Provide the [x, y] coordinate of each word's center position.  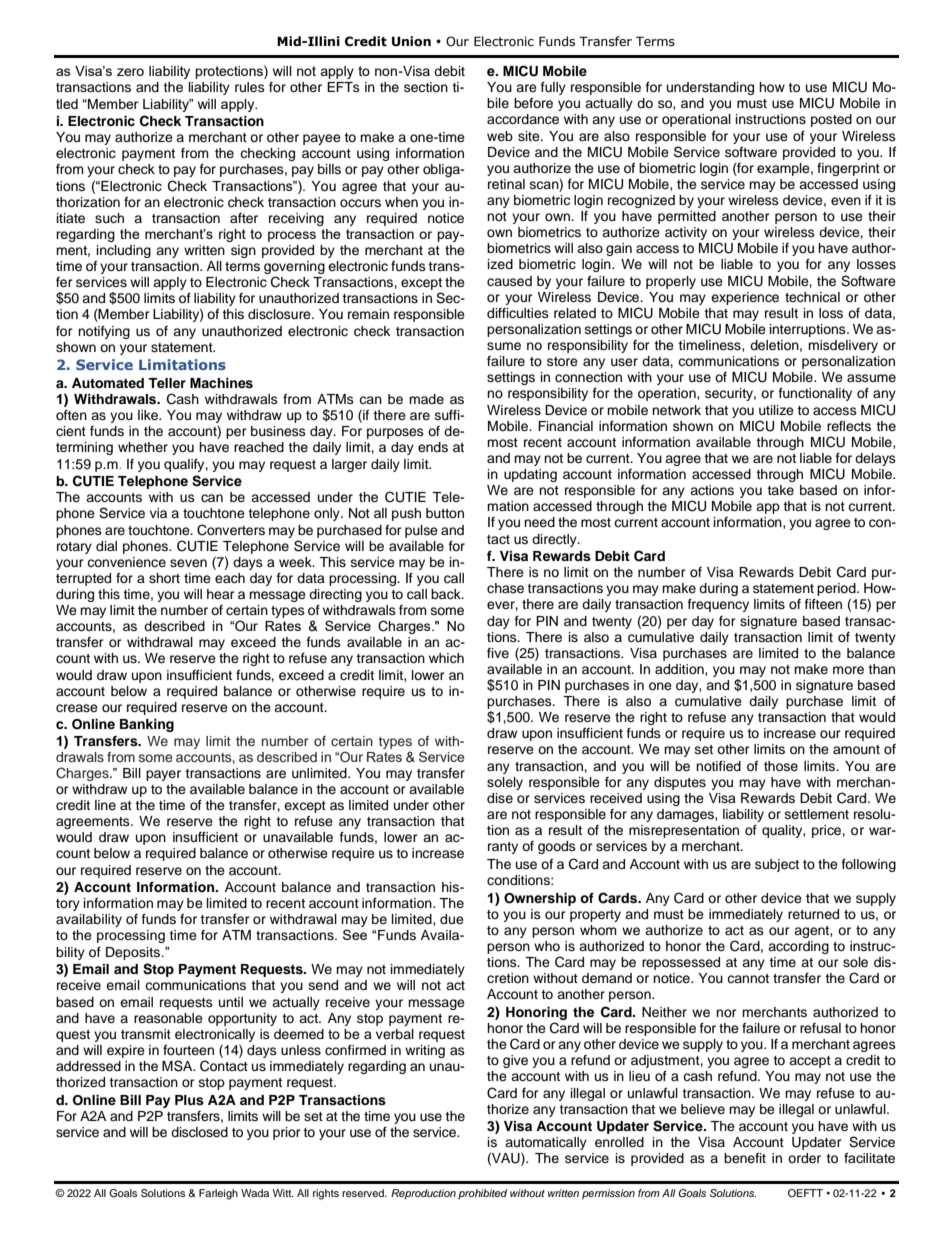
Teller [167, 383]
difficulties [518, 313]
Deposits [134, 953]
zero [130, 72]
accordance [523, 119]
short [164, 578]
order [804, 1158]
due [452, 919]
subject [777, 865]
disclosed [199, 1132]
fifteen [823, 604]
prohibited [482, 1194]
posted [831, 120]
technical [812, 297]
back [447, 594]
